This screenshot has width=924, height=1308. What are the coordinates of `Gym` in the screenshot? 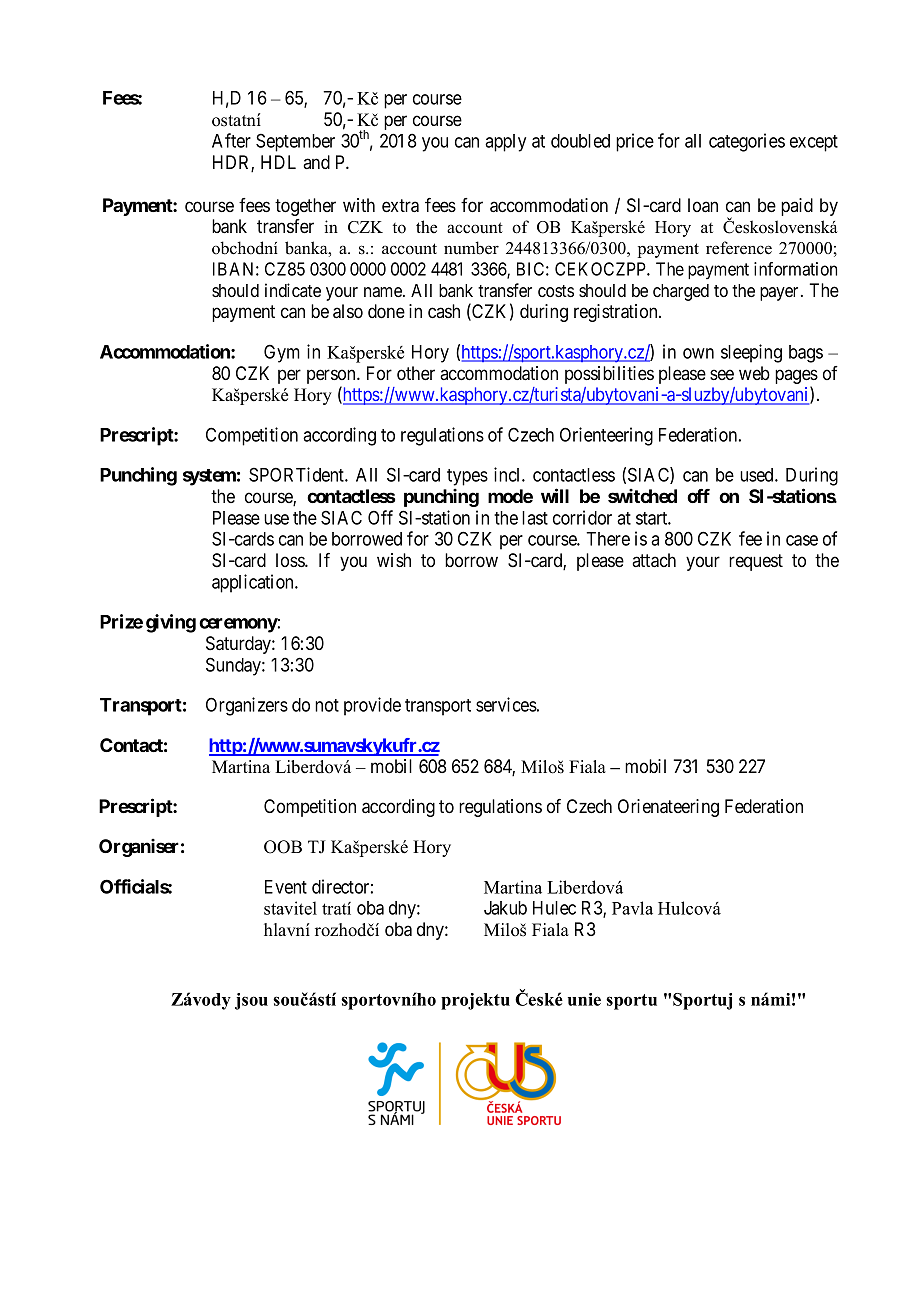 It's located at (282, 353).
